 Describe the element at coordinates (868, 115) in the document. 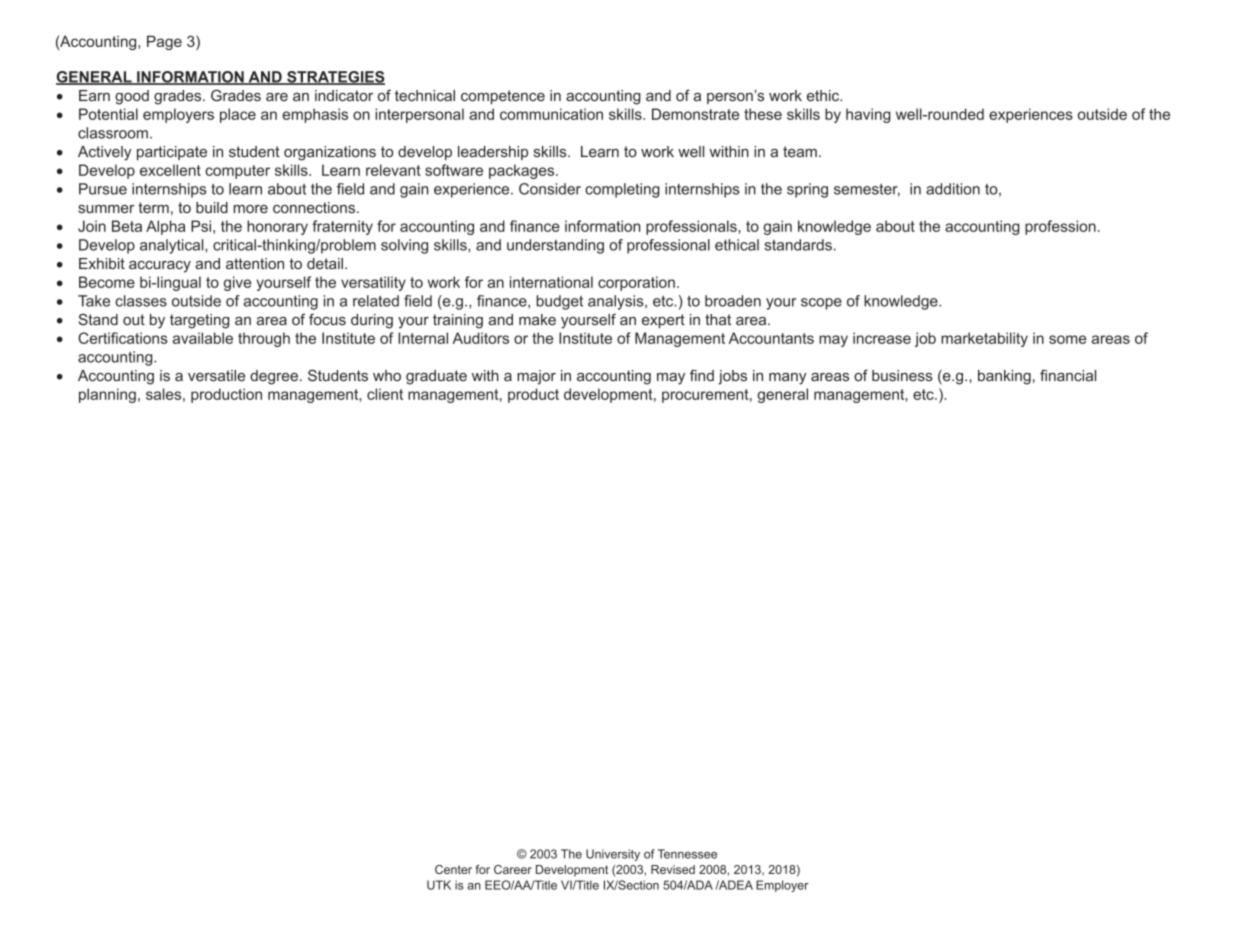

I see `having` at that location.
